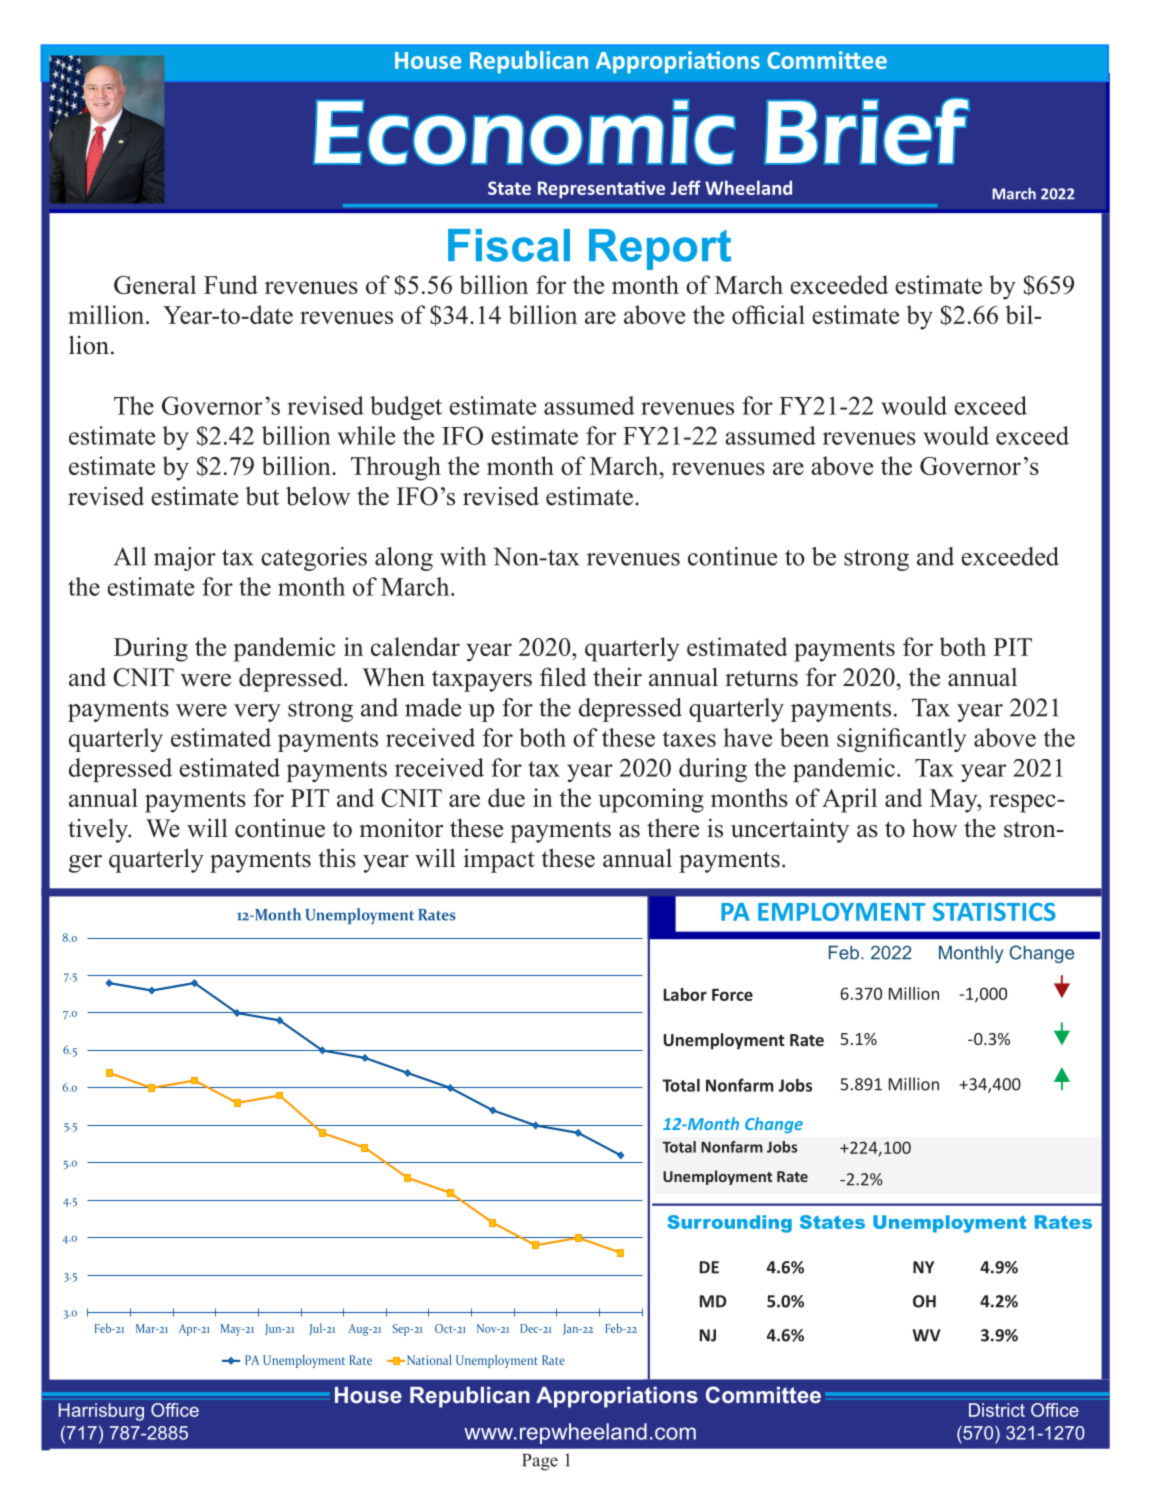 This image has height=1494, width=1155. Describe the element at coordinates (867, 132) in the image. I see `Brief` at that location.
